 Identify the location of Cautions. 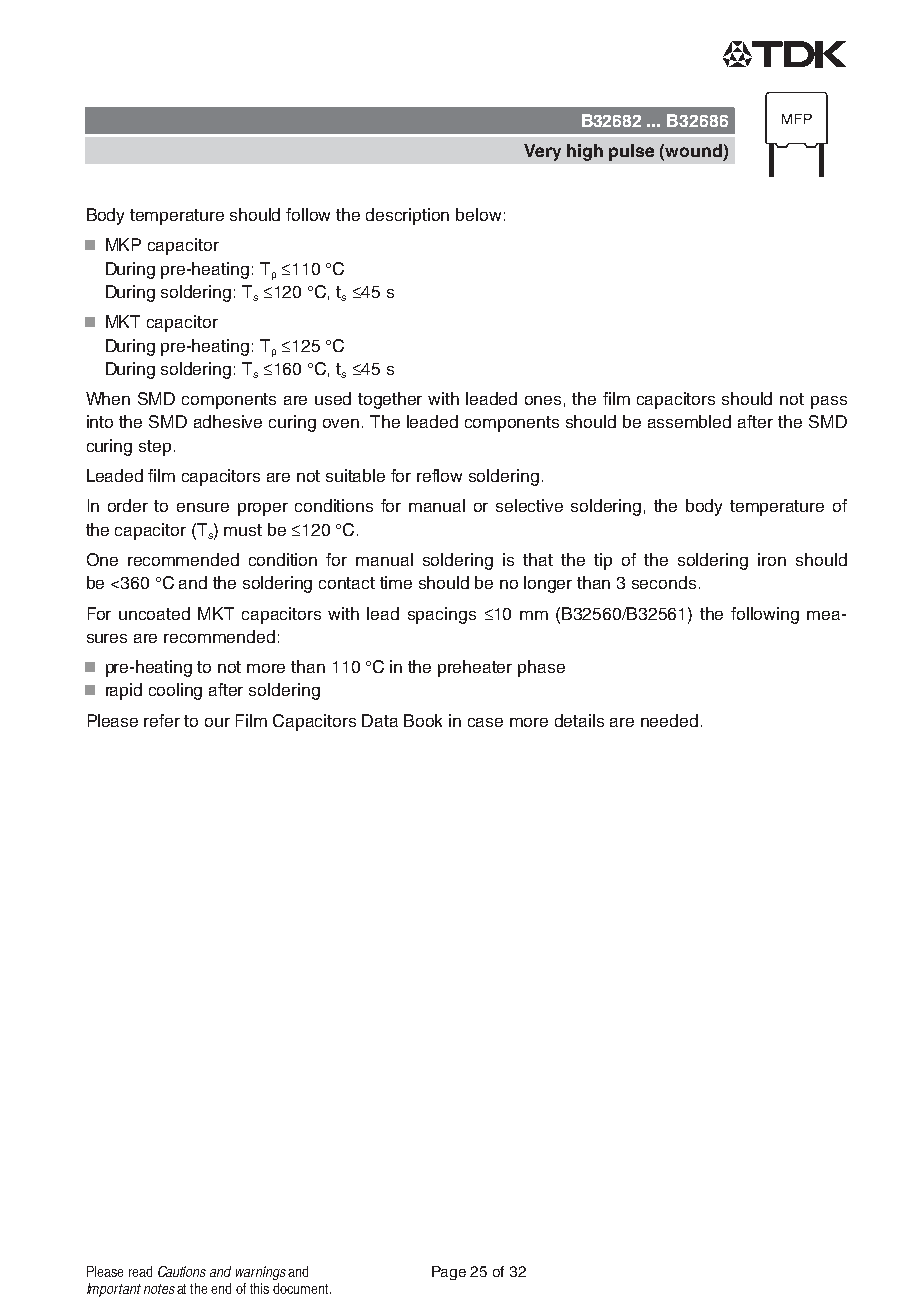
(182, 1271).
